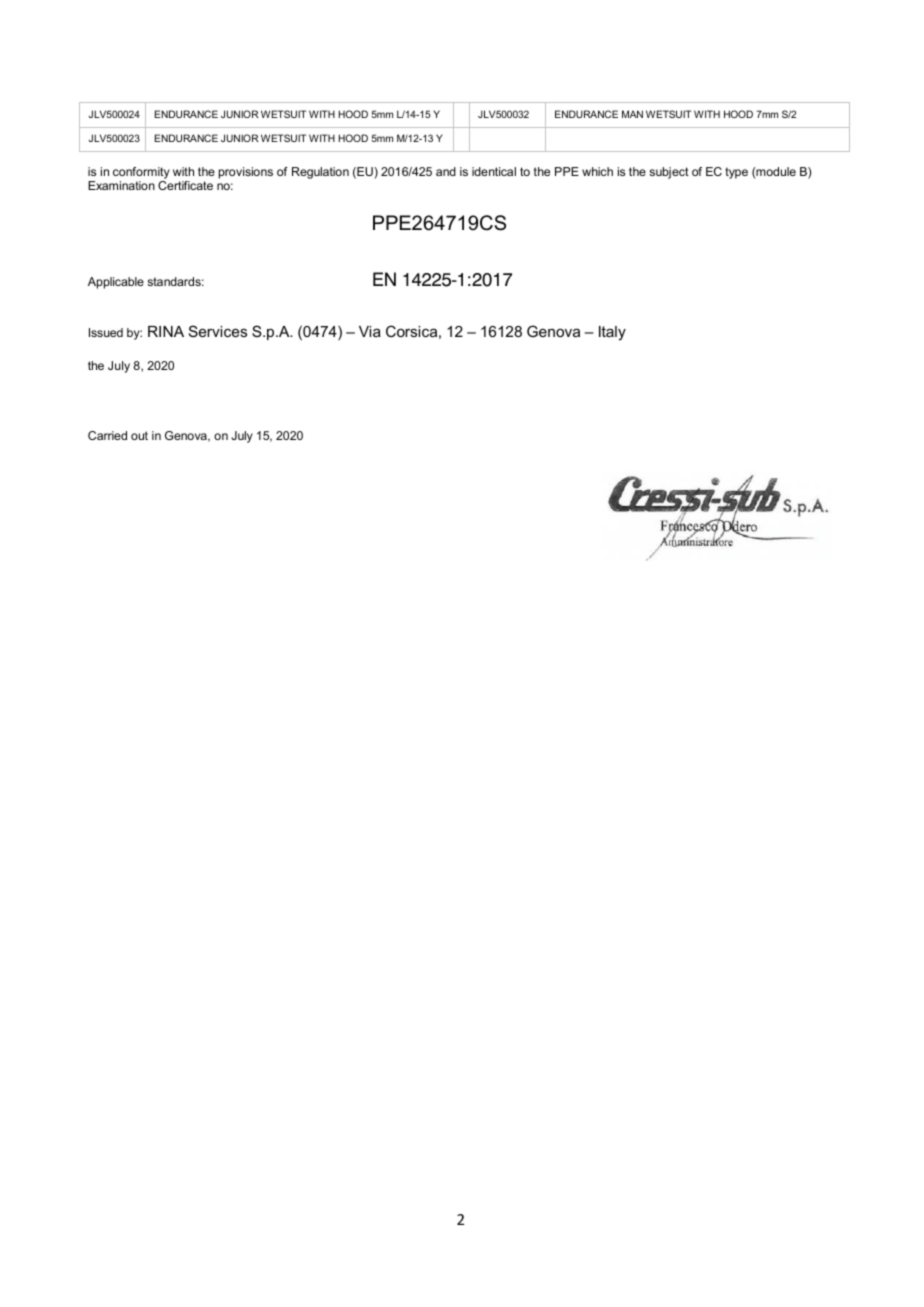 Image resolution: width=924 pixels, height=1307 pixels. I want to click on Carried, so click(107, 435).
